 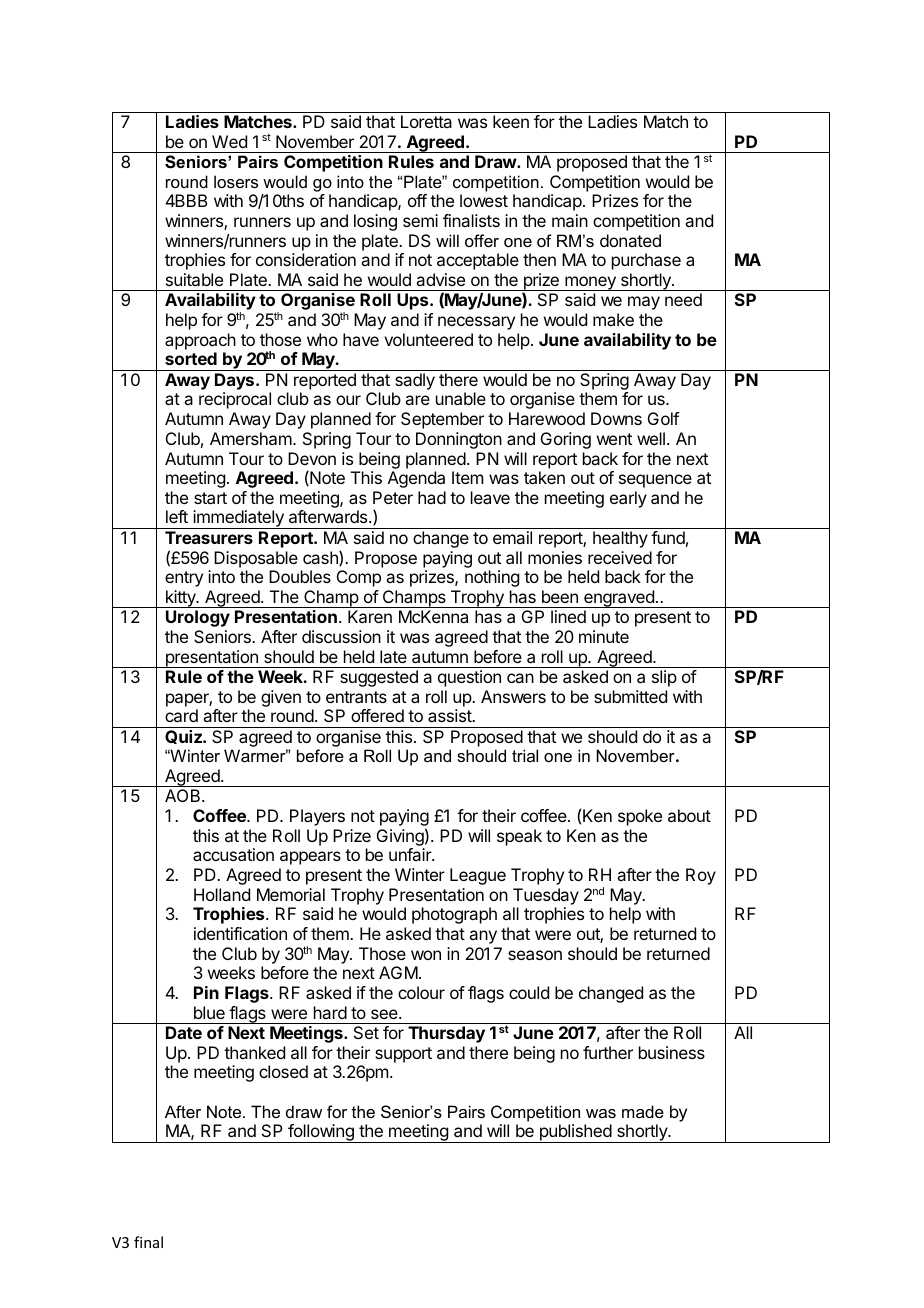 I want to click on Loretta, so click(x=426, y=121).
